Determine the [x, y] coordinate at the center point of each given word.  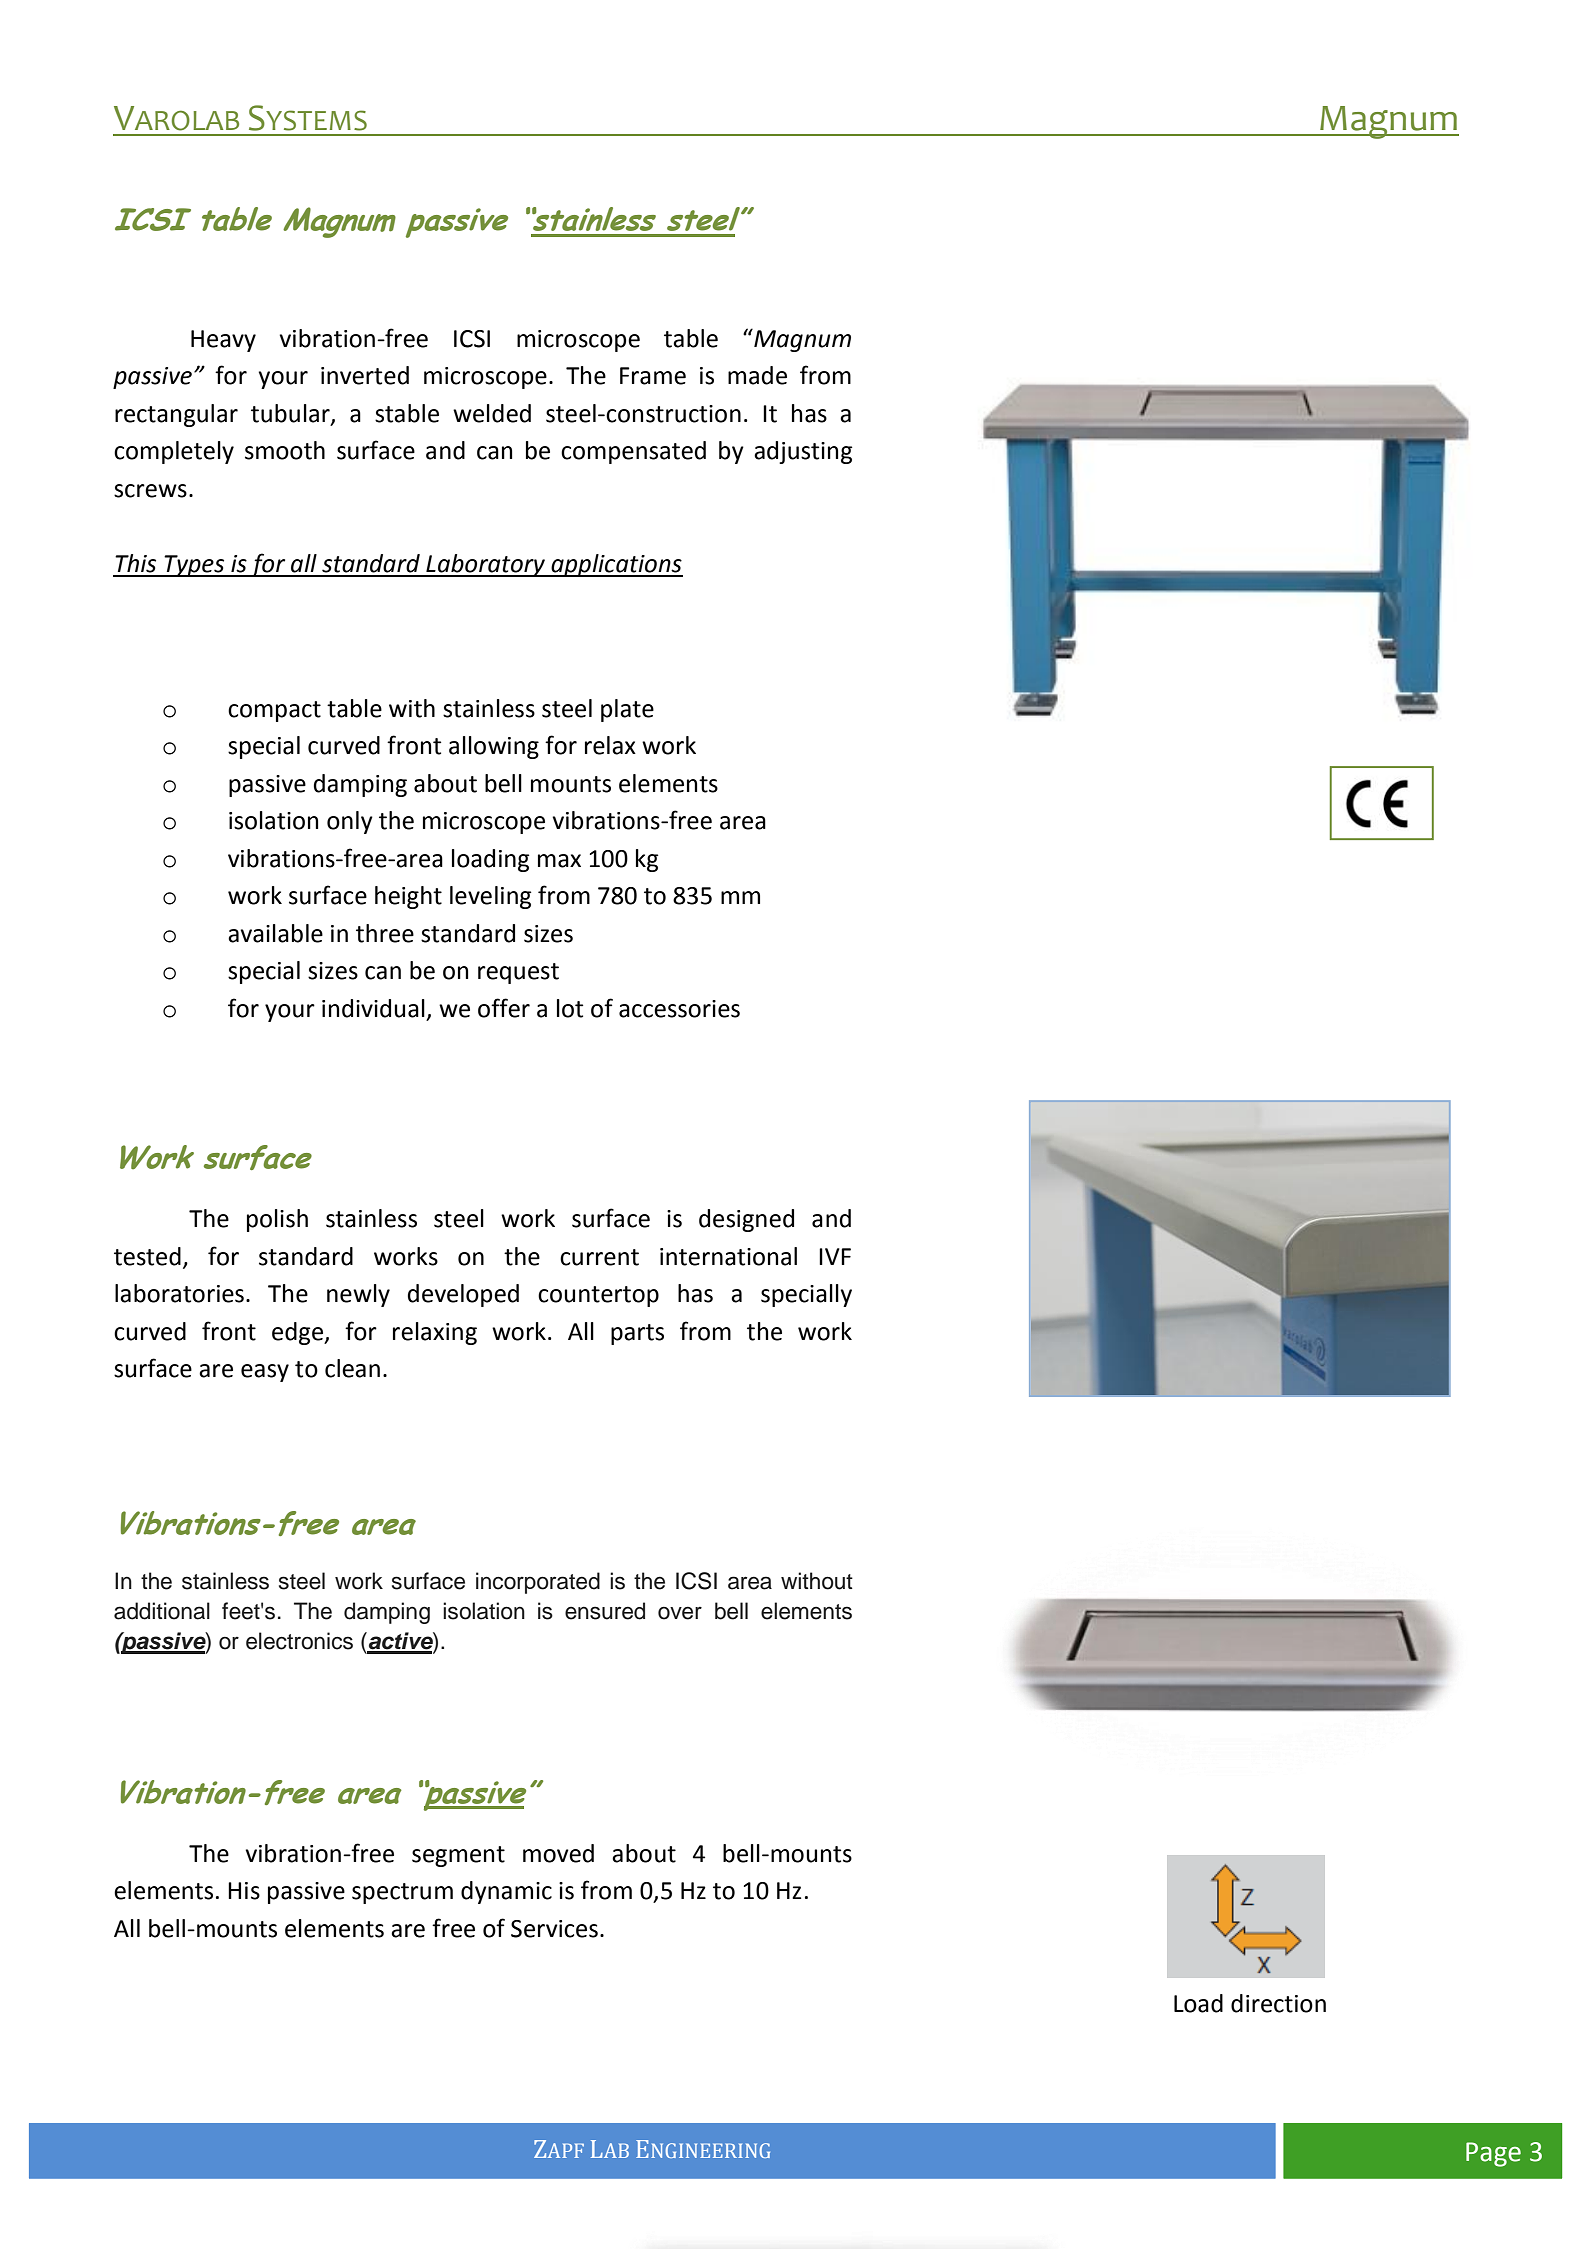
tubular [291, 414]
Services [554, 1929]
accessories [679, 1009]
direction [1278, 2003]
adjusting [803, 452]
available [275, 933]
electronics [299, 1641]
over [680, 1613]
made [757, 375]
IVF [835, 1256]
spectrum [402, 1893]
